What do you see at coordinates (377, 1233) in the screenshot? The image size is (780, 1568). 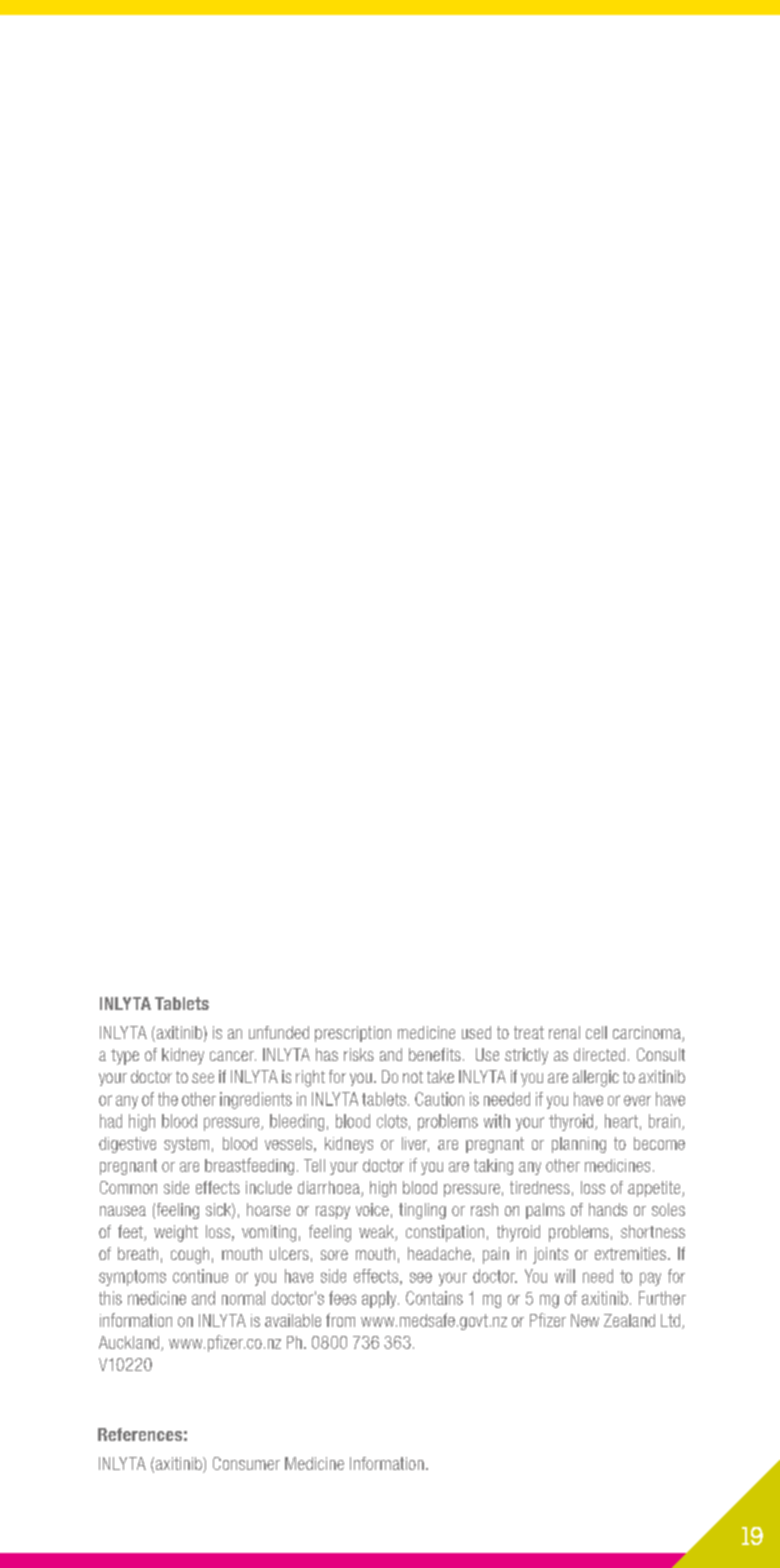 I see `weak` at bounding box center [377, 1233].
